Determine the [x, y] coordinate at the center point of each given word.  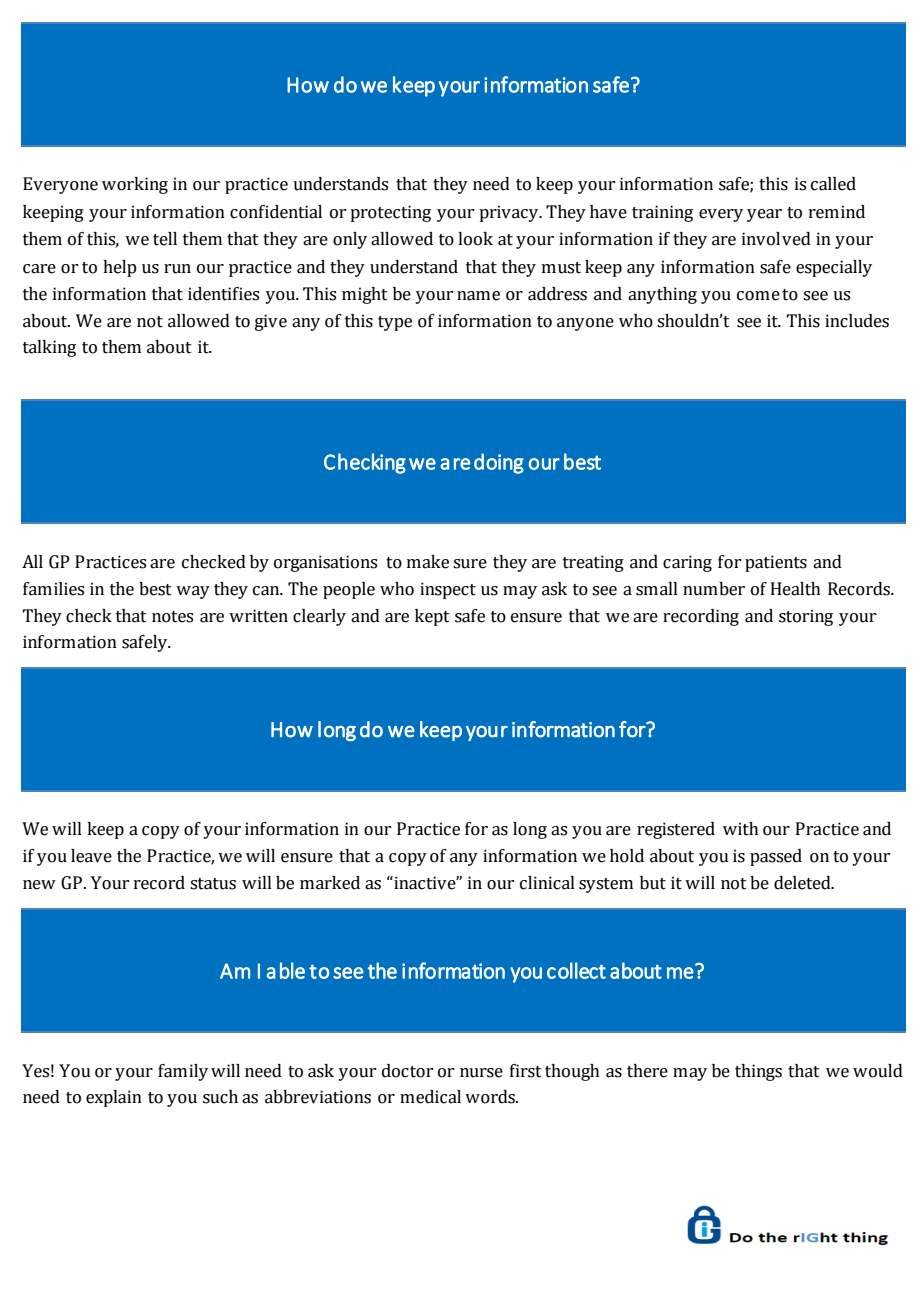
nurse [481, 1073]
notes [172, 617]
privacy [510, 213]
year [764, 215]
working [135, 185]
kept [432, 617]
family [183, 1072]
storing [806, 617]
